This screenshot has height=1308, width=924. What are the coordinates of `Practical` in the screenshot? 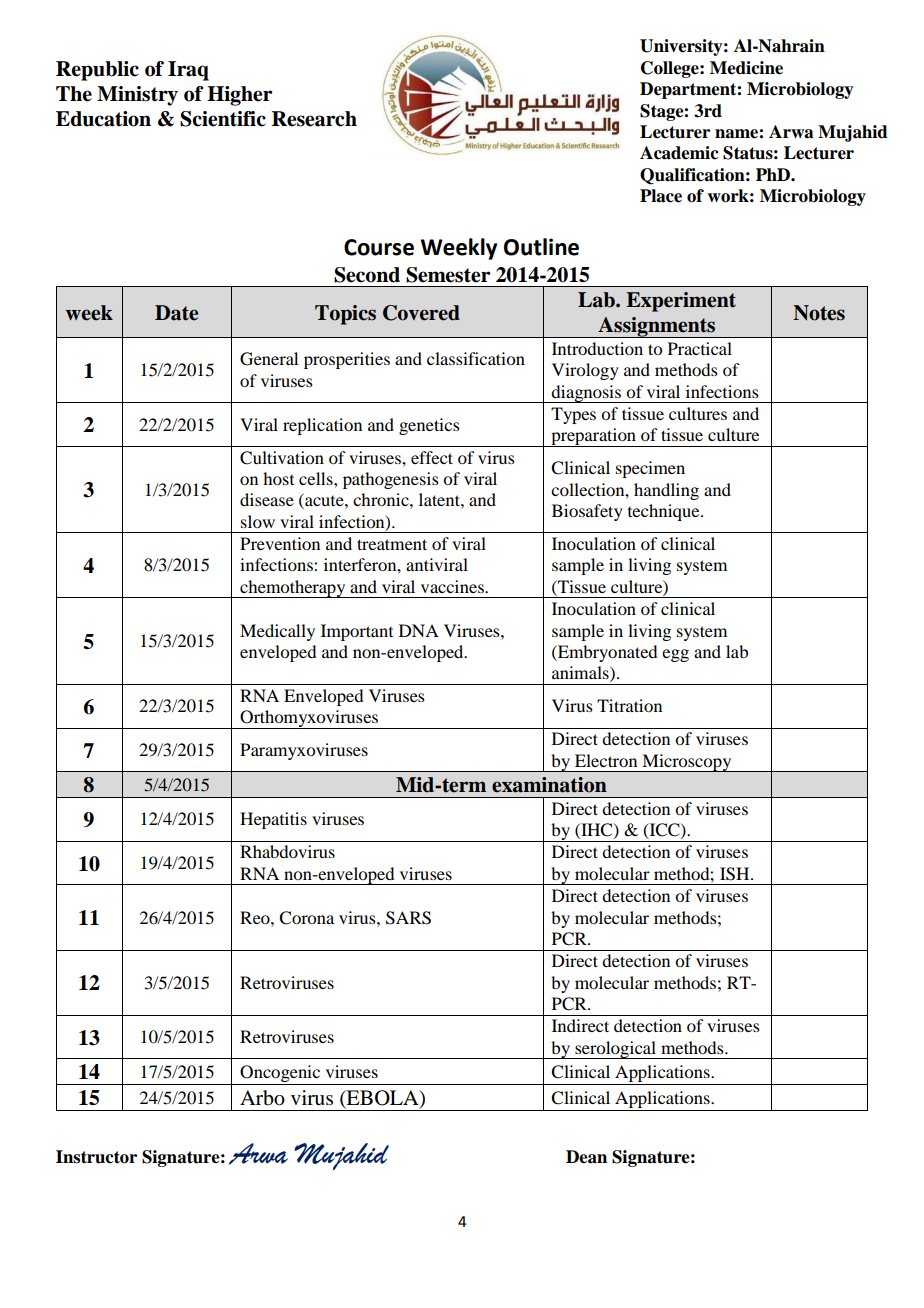 It's located at (700, 348).
